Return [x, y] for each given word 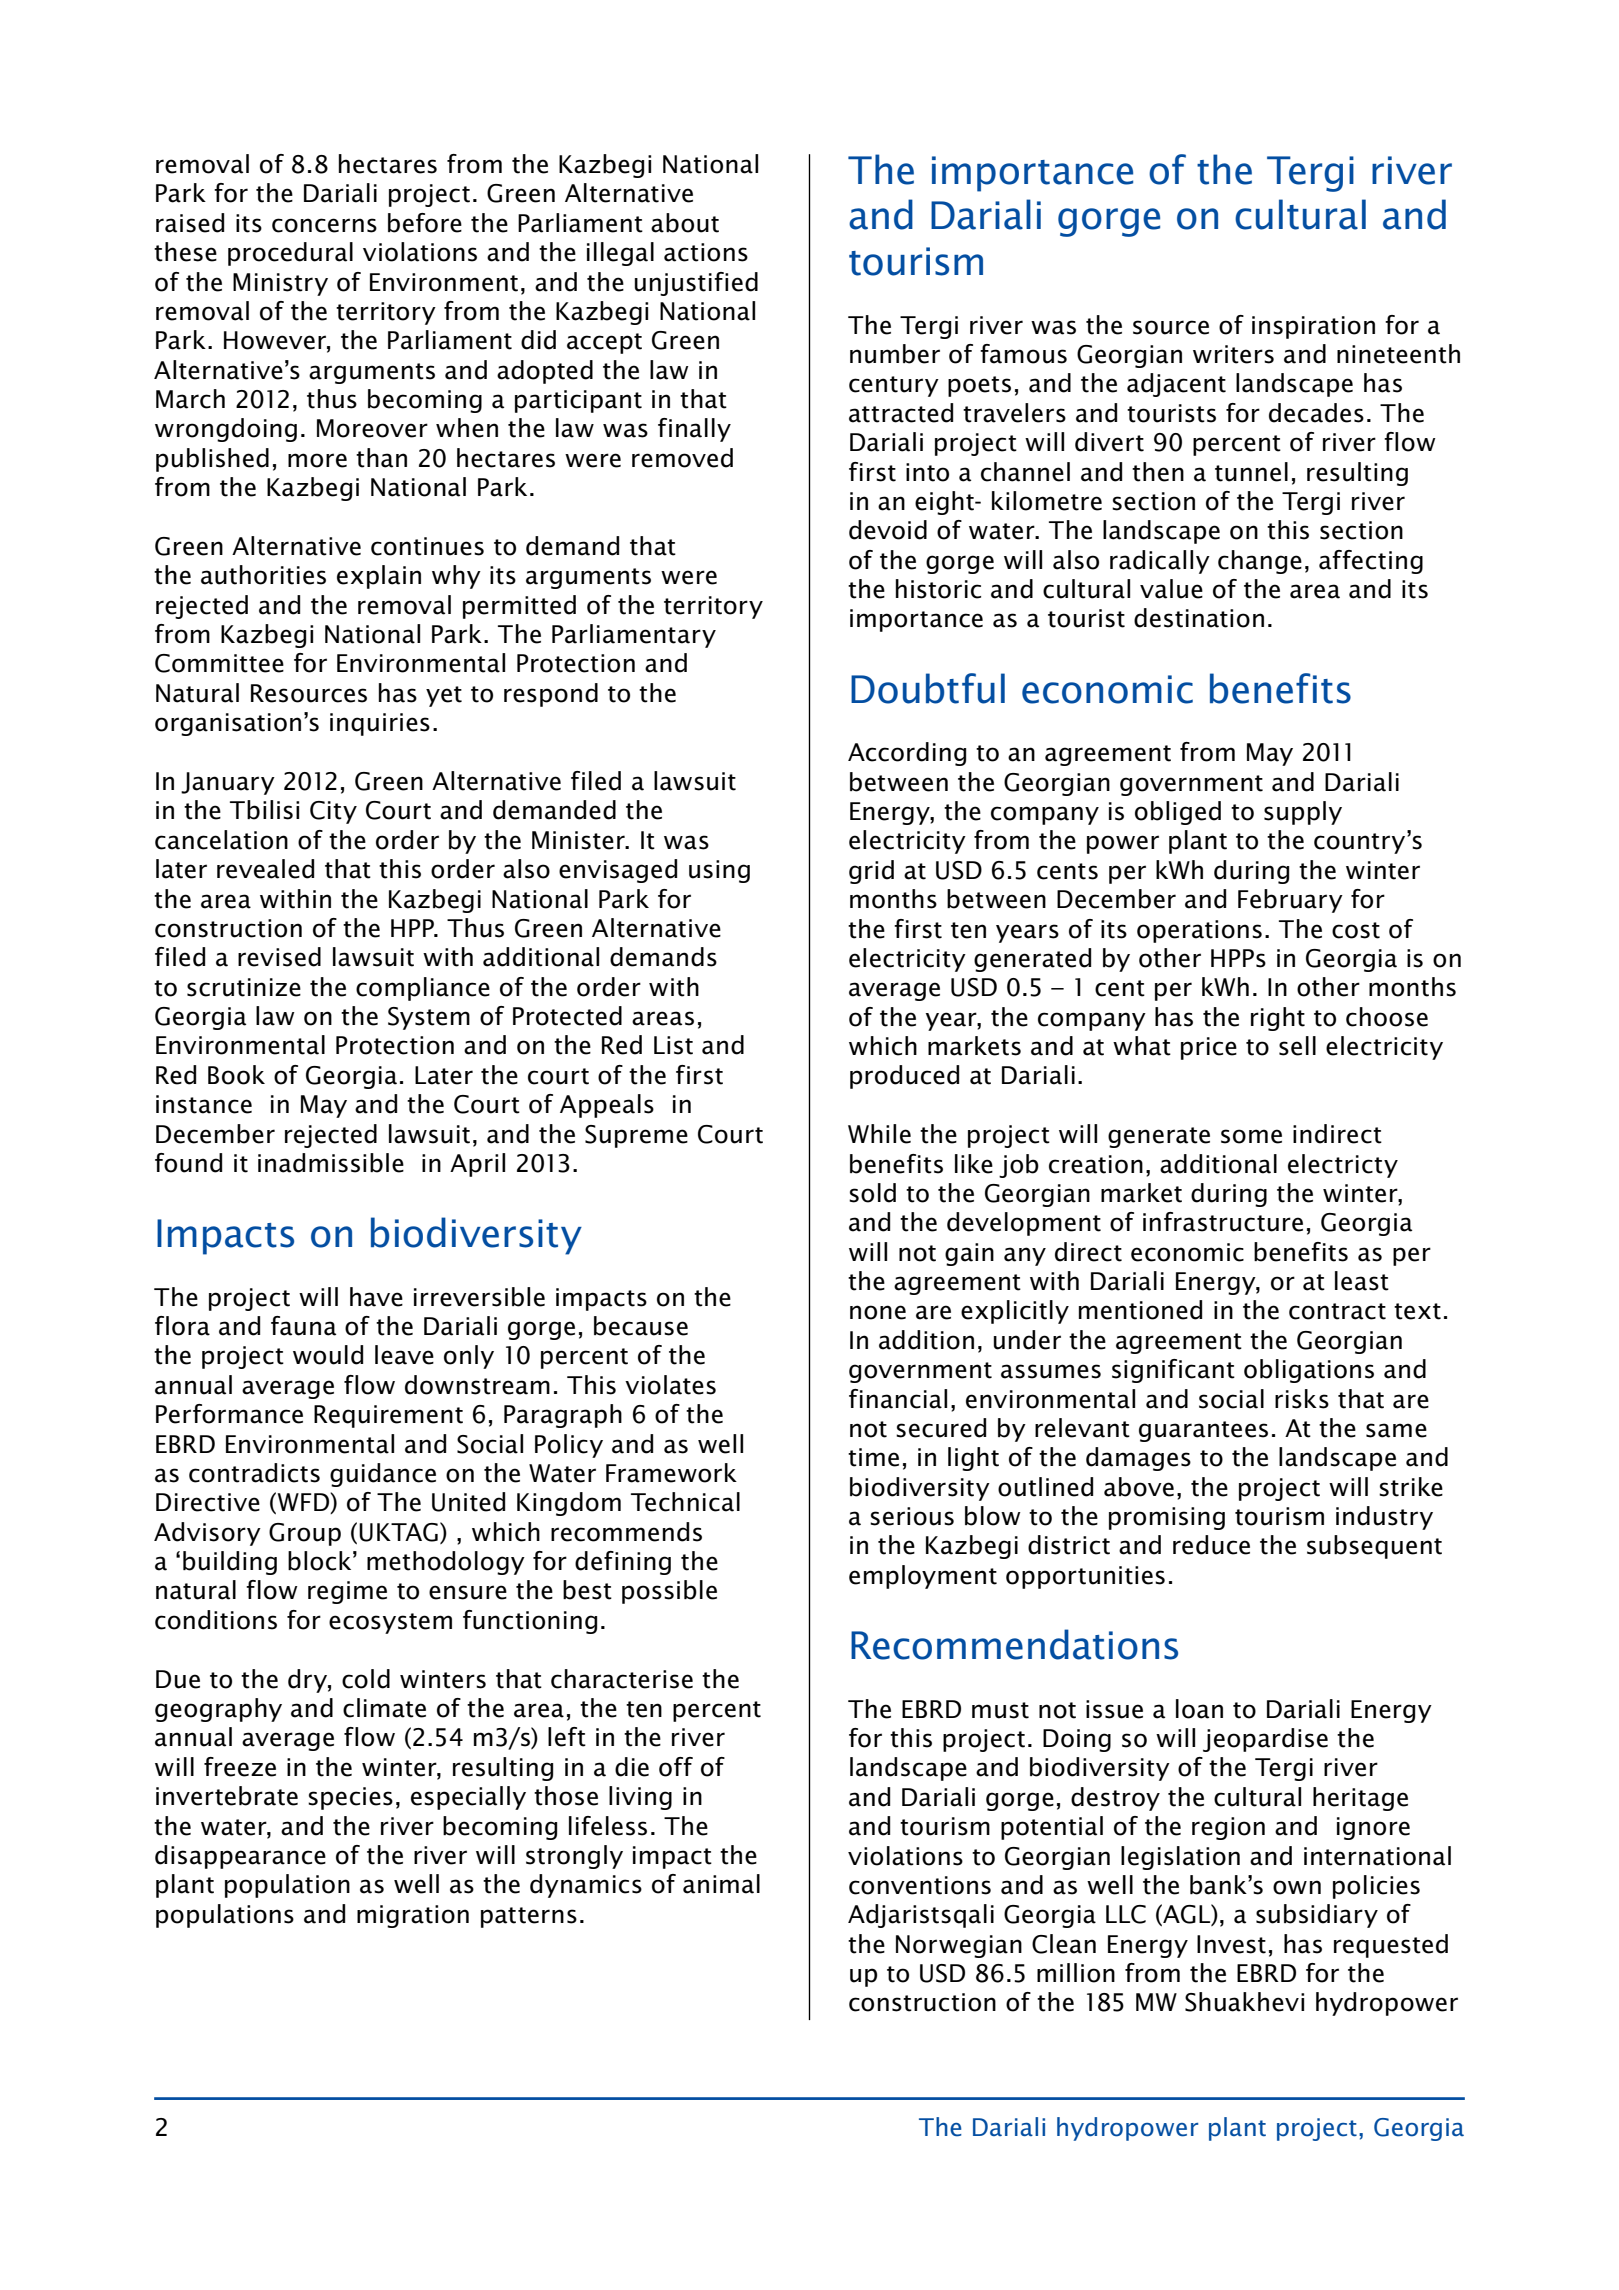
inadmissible [331, 1163]
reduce [1211, 1545]
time [873, 1457]
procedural [290, 254]
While [879, 1134]
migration [413, 1916]
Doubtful [928, 688]
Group [305, 1534]
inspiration [1313, 327]
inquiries [380, 724]
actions [706, 252]
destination [1199, 618]
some [1251, 1136]
